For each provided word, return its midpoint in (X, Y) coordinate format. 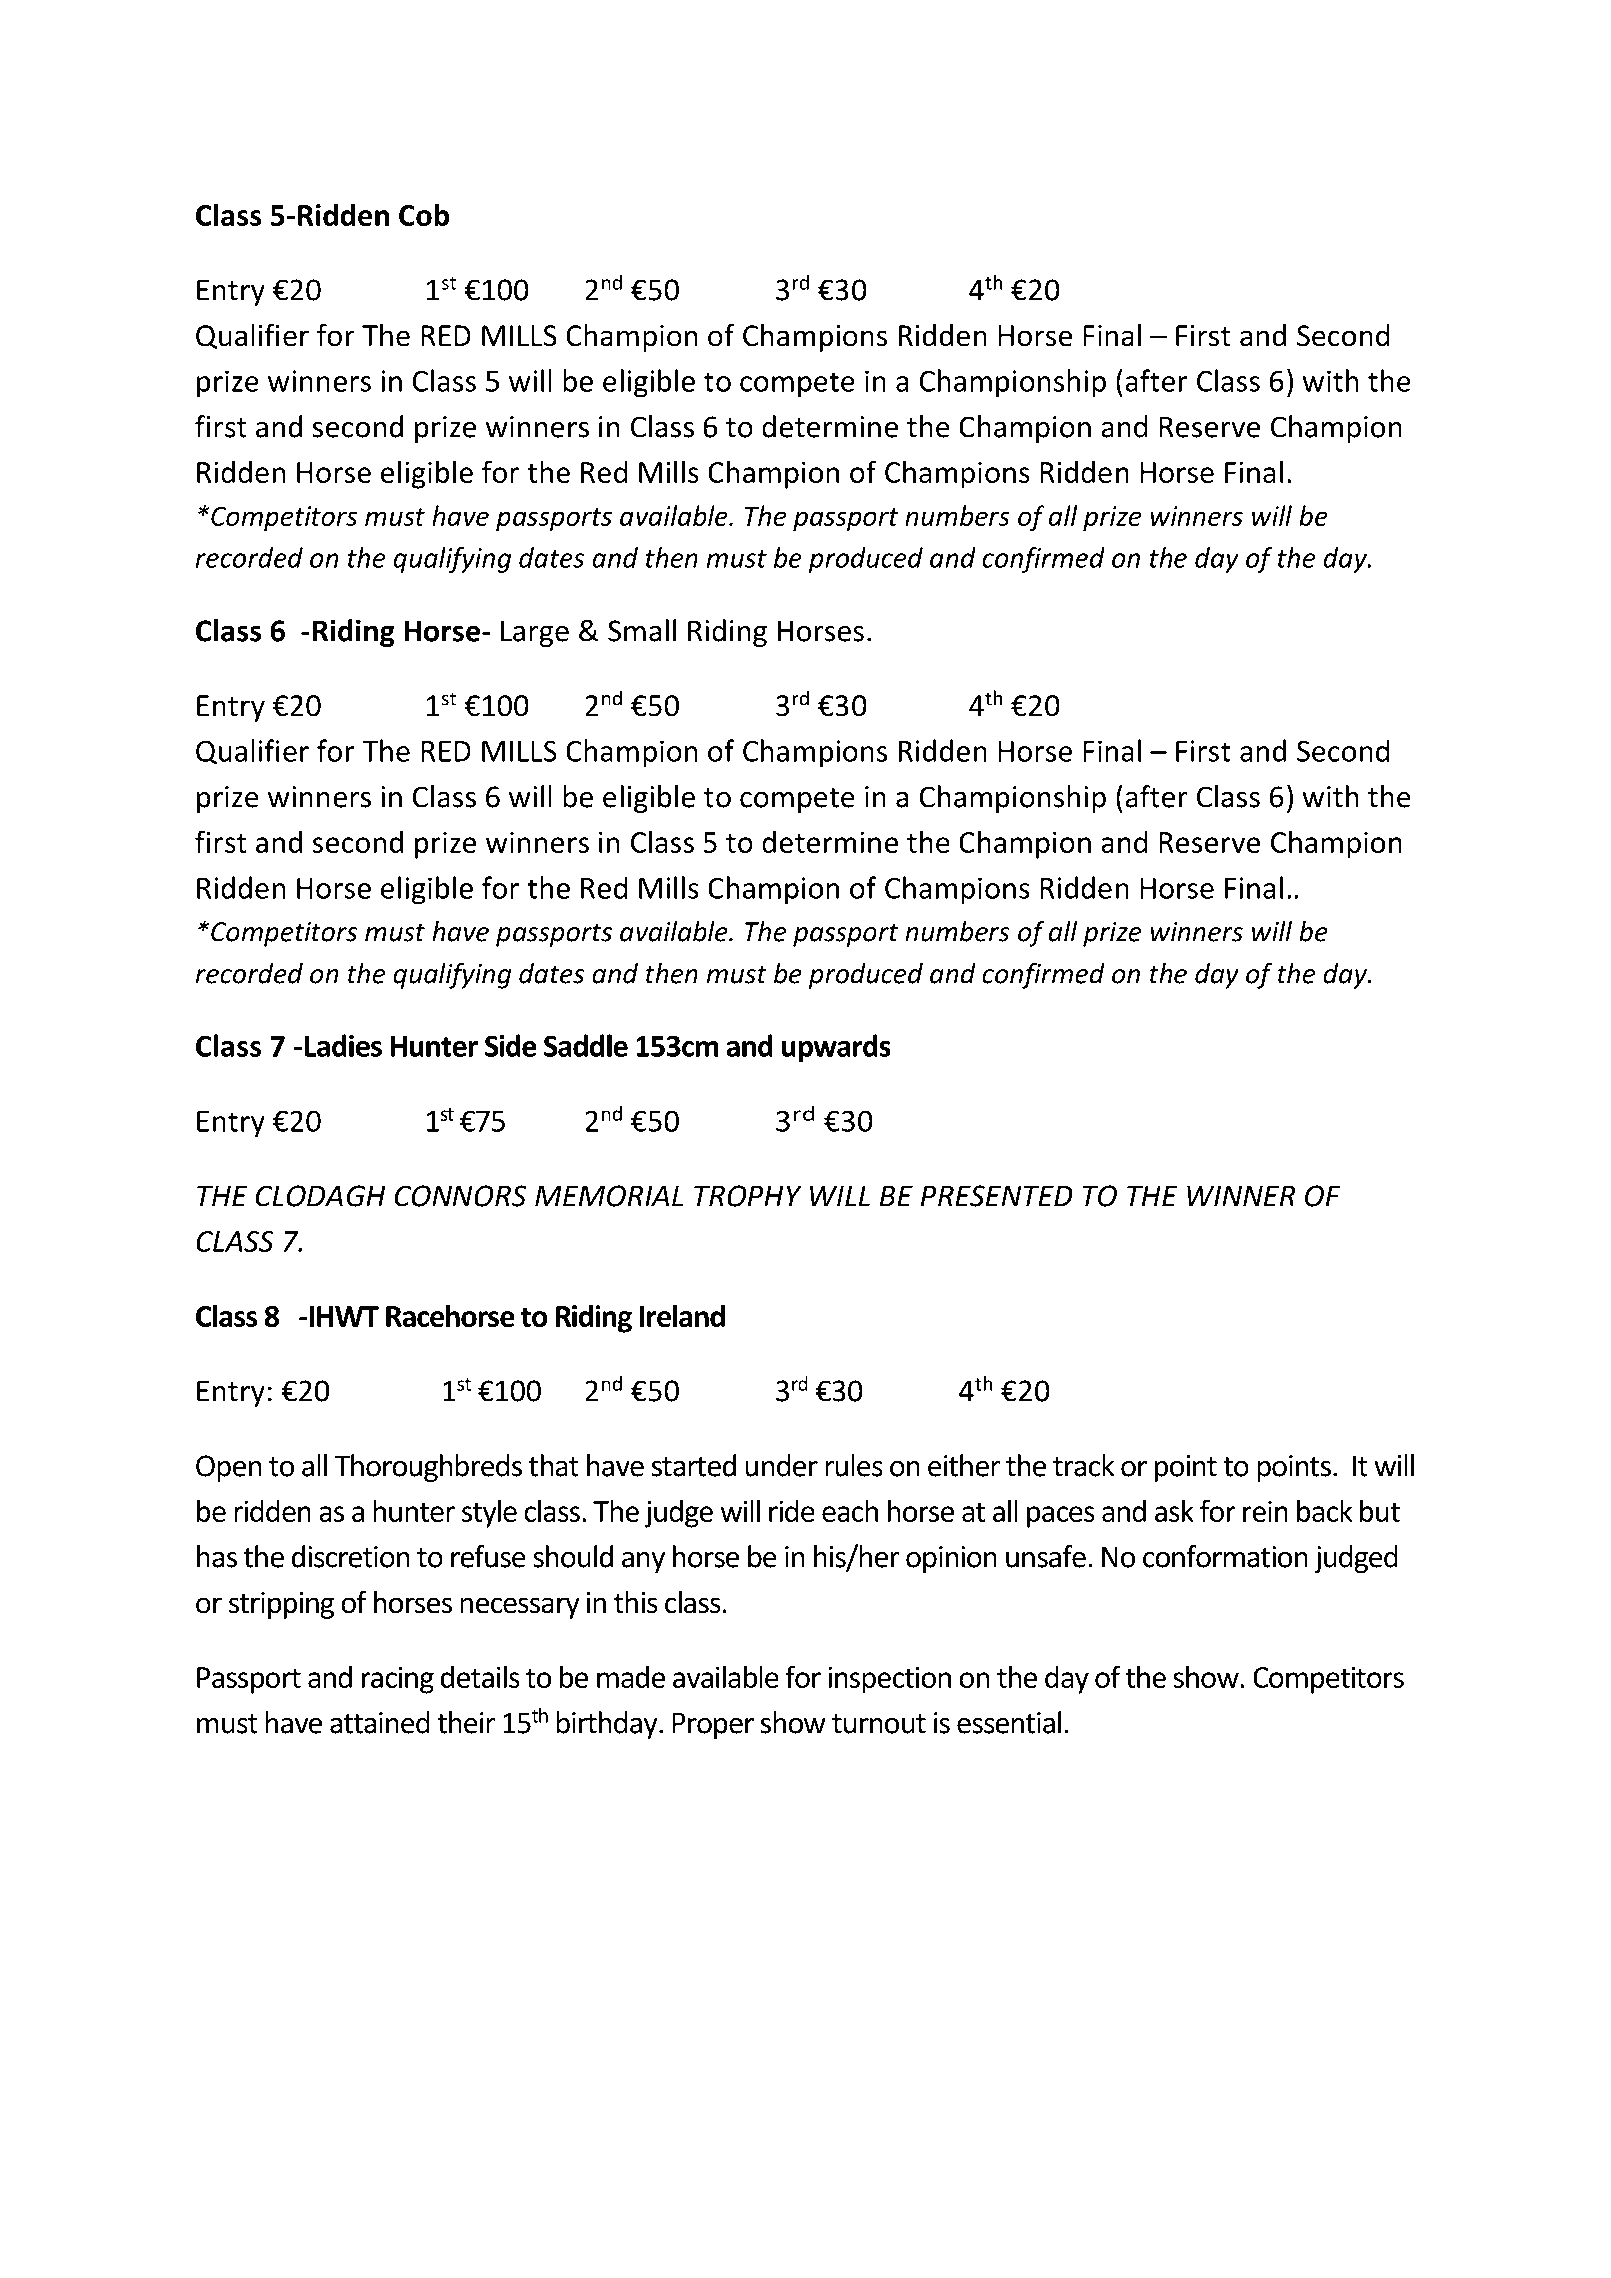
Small (642, 630)
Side (511, 1045)
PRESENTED (997, 1196)
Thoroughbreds (428, 1468)
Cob (424, 214)
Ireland (682, 1315)
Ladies (343, 1045)
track (1084, 1465)
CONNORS (460, 1196)
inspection (889, 1680)
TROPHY (748, 1196)
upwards (836, 1048)
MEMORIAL (609, 1196)
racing (398, 1680)
